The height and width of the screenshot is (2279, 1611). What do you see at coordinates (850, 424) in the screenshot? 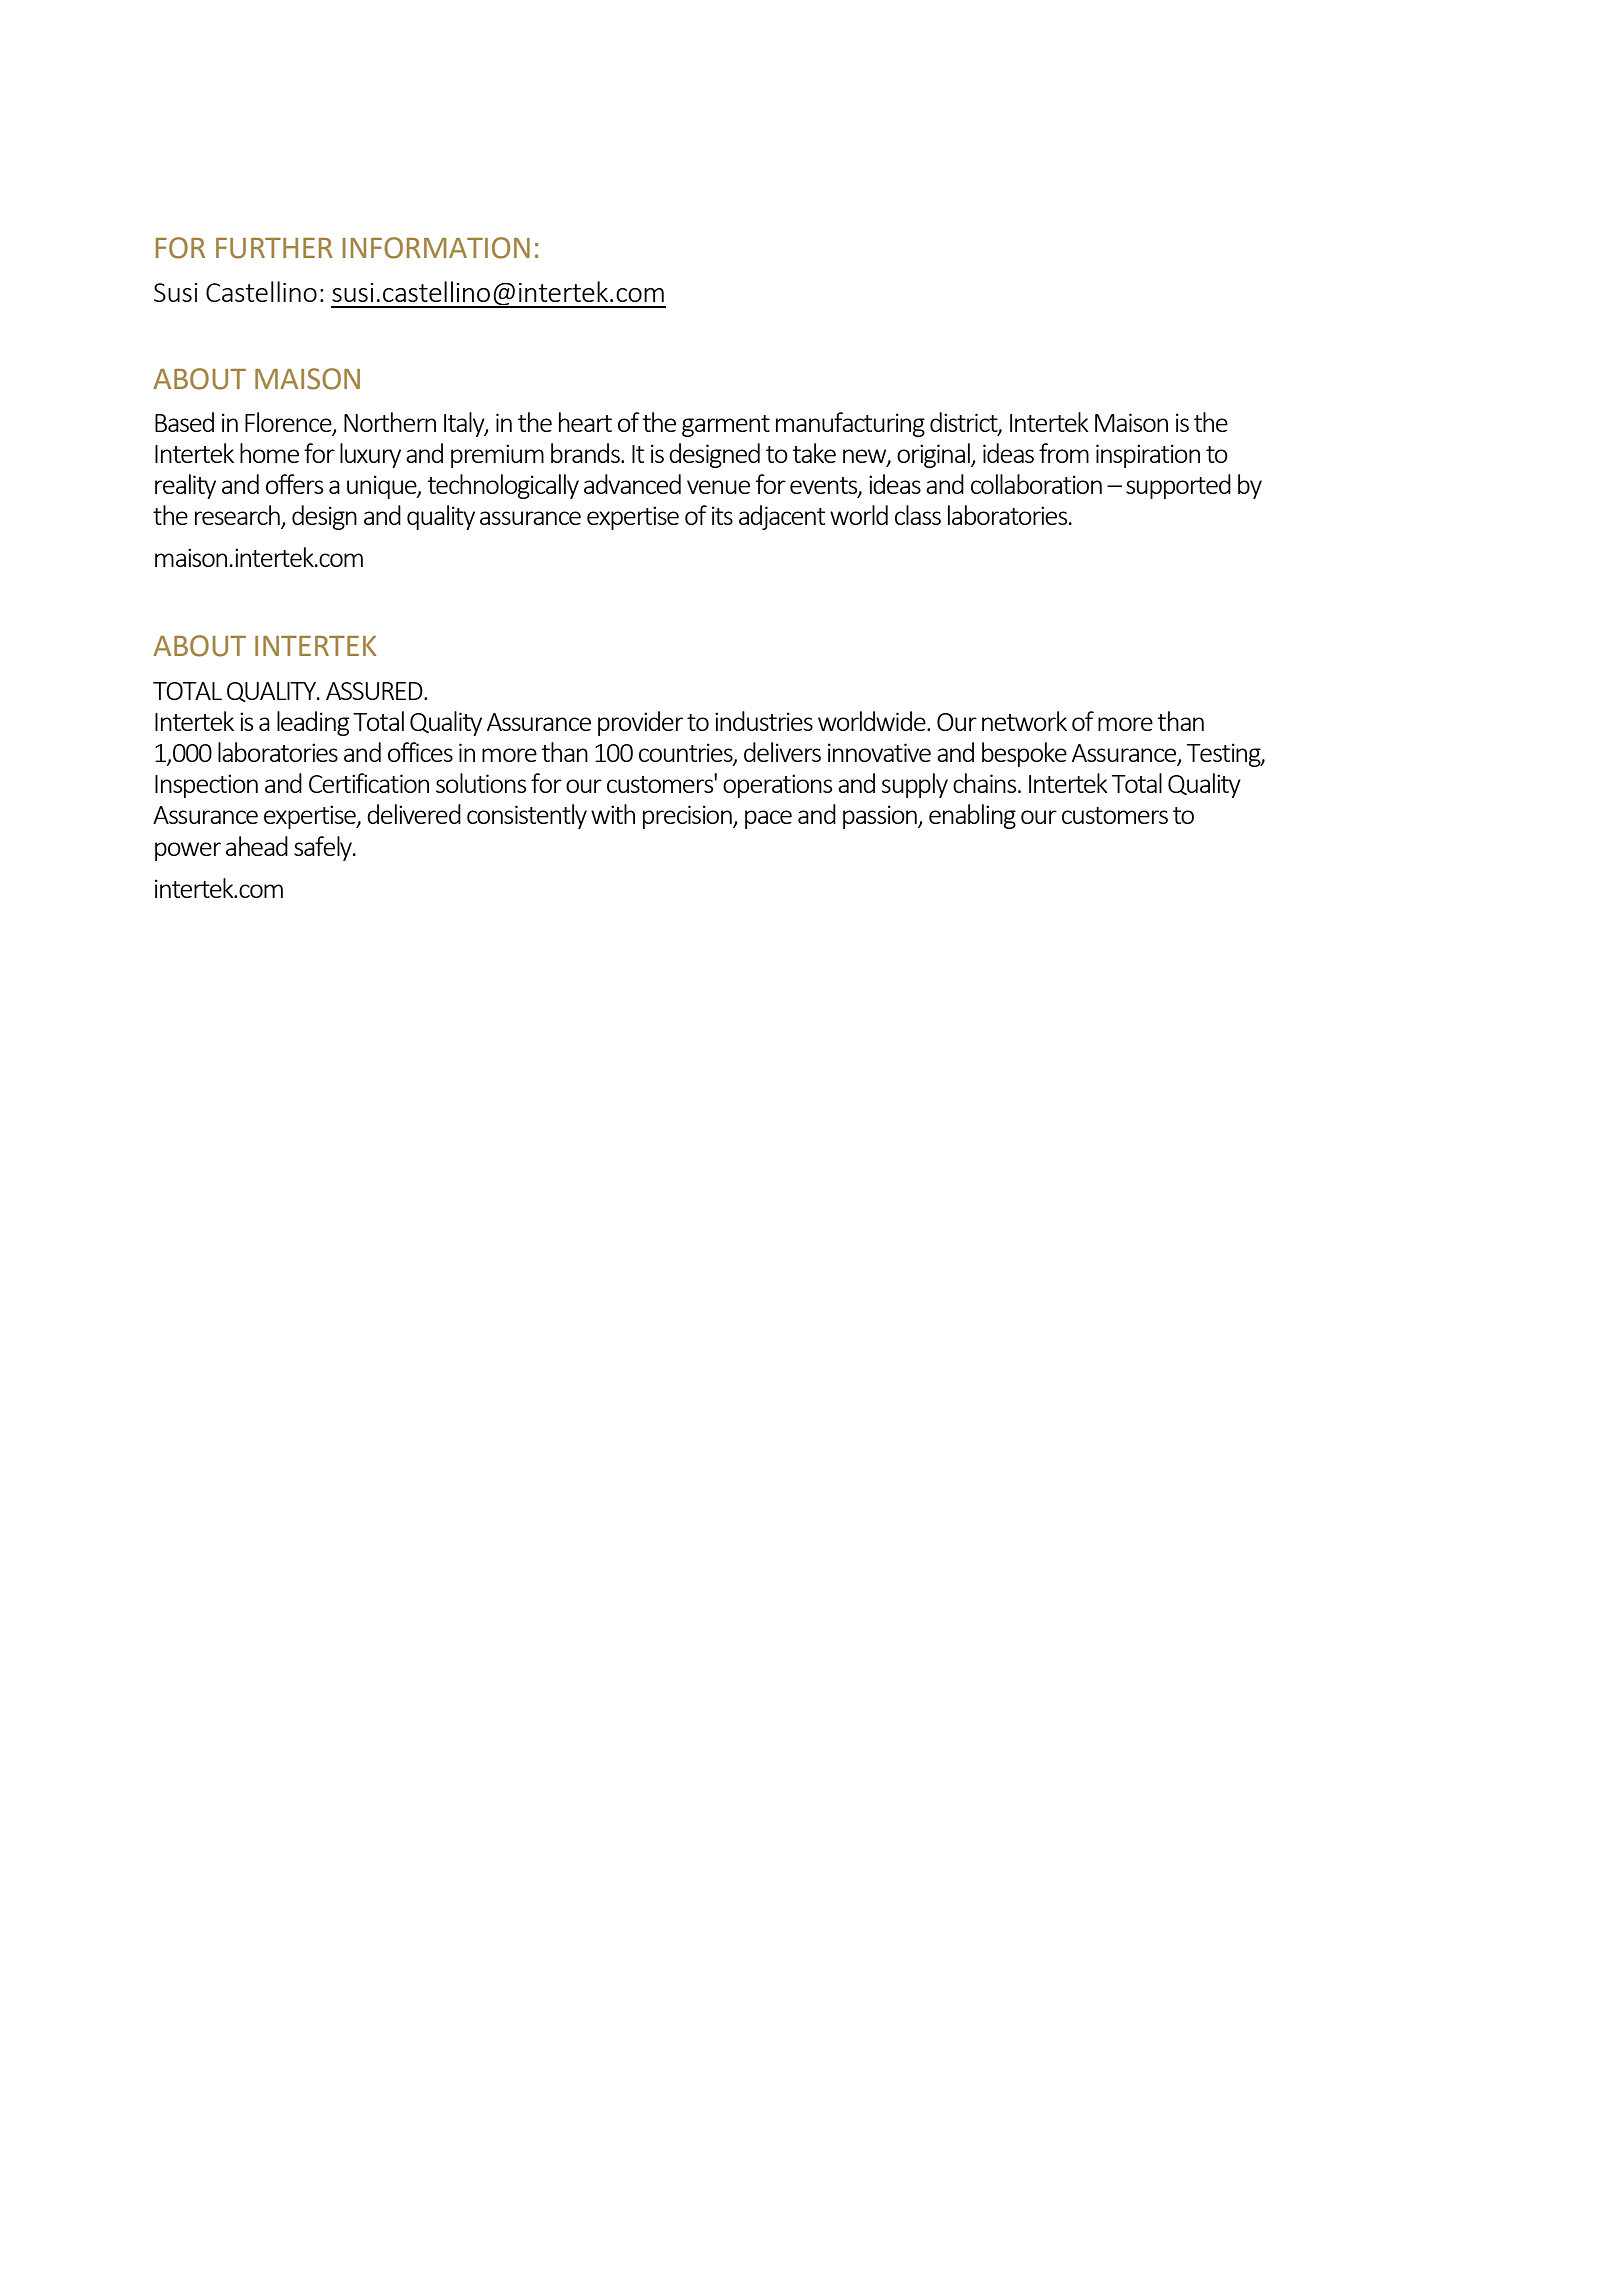
I see `manufacturing` at bounding box center [850, 424].
